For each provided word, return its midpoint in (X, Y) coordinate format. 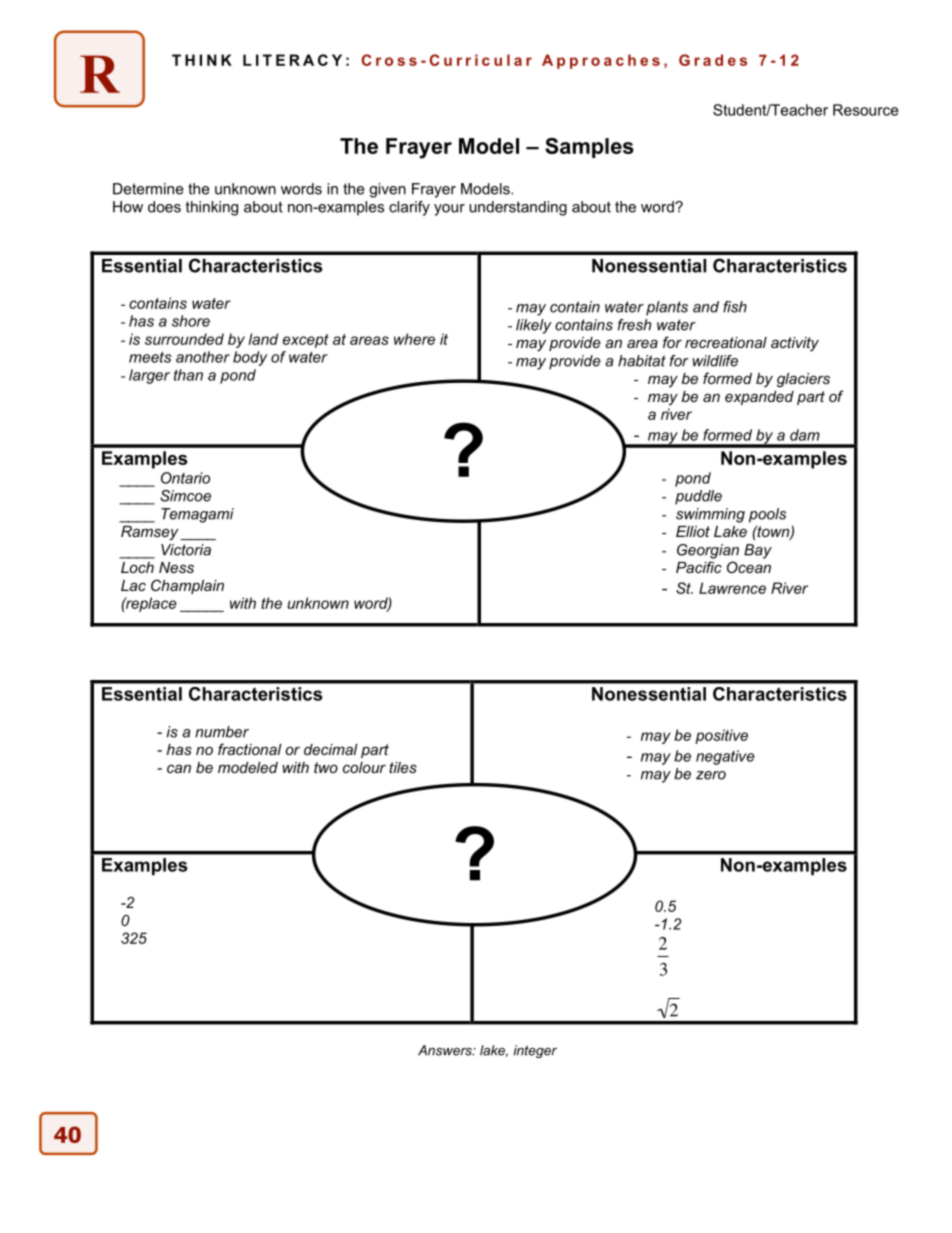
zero (711, 775)
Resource (866, 110)
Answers (446, 1050)
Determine (148, 189)
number (222, 732)
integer (535, 1051)
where (414, 339)
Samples (589, 148)
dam (805, 435)
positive (721, 736)
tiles (403, 767)
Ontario (185, 478)
